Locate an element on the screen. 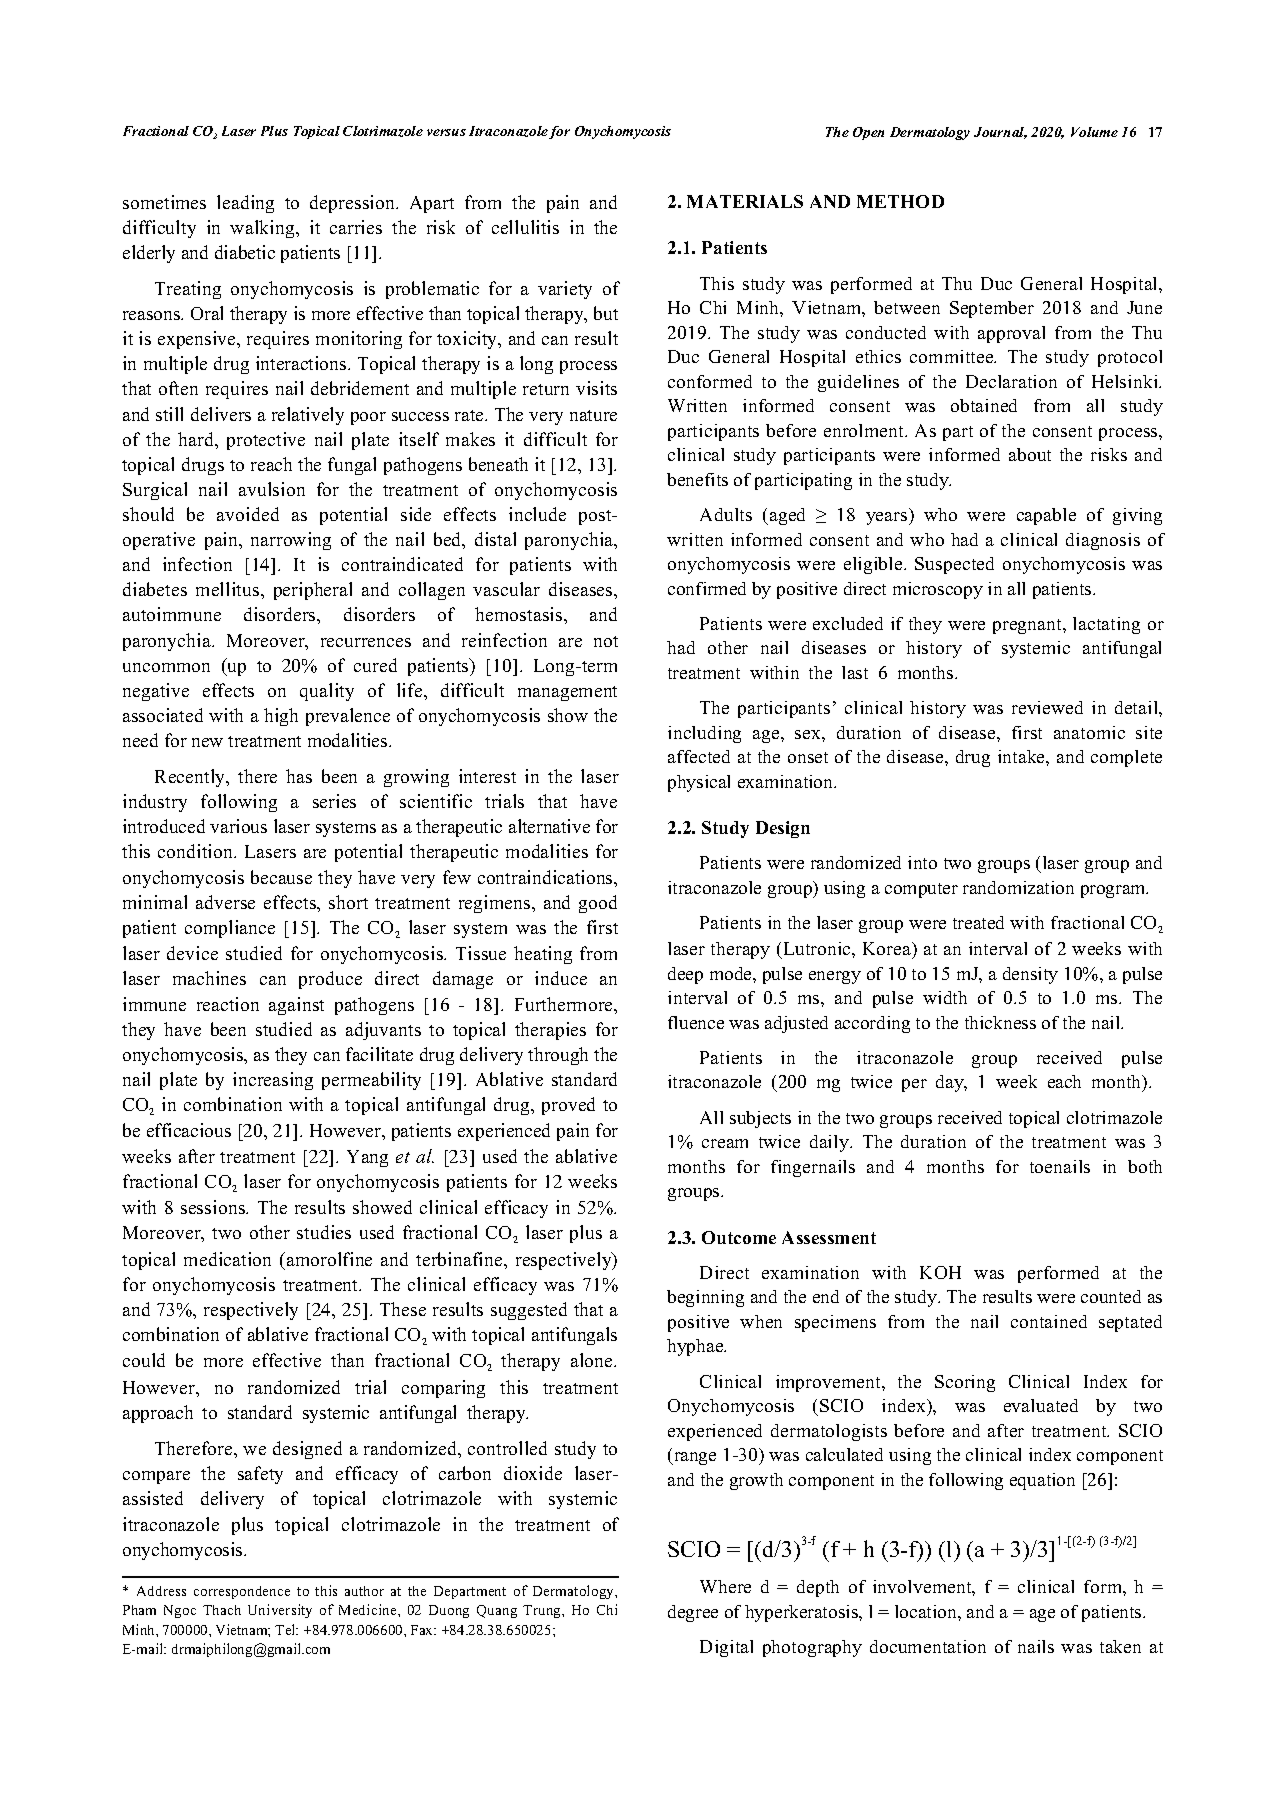  MATERIALS is located at coordinates (745, 201).
